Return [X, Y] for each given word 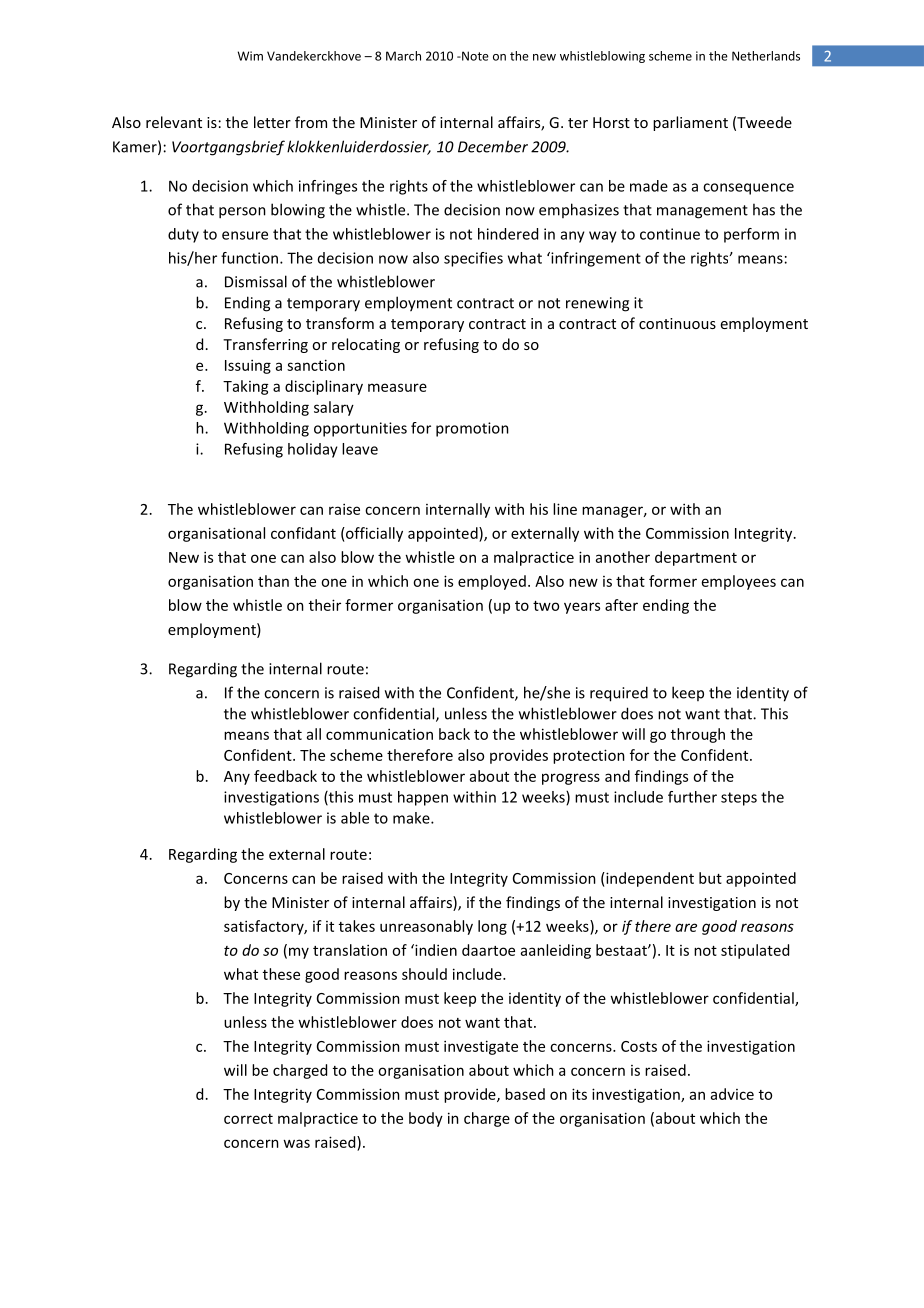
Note [474, 56]
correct [248, 1119]
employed [492, 582]
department [696, 558]
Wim [250, 56]
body [426, 1119]
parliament [690, 123]
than [273, 581]
